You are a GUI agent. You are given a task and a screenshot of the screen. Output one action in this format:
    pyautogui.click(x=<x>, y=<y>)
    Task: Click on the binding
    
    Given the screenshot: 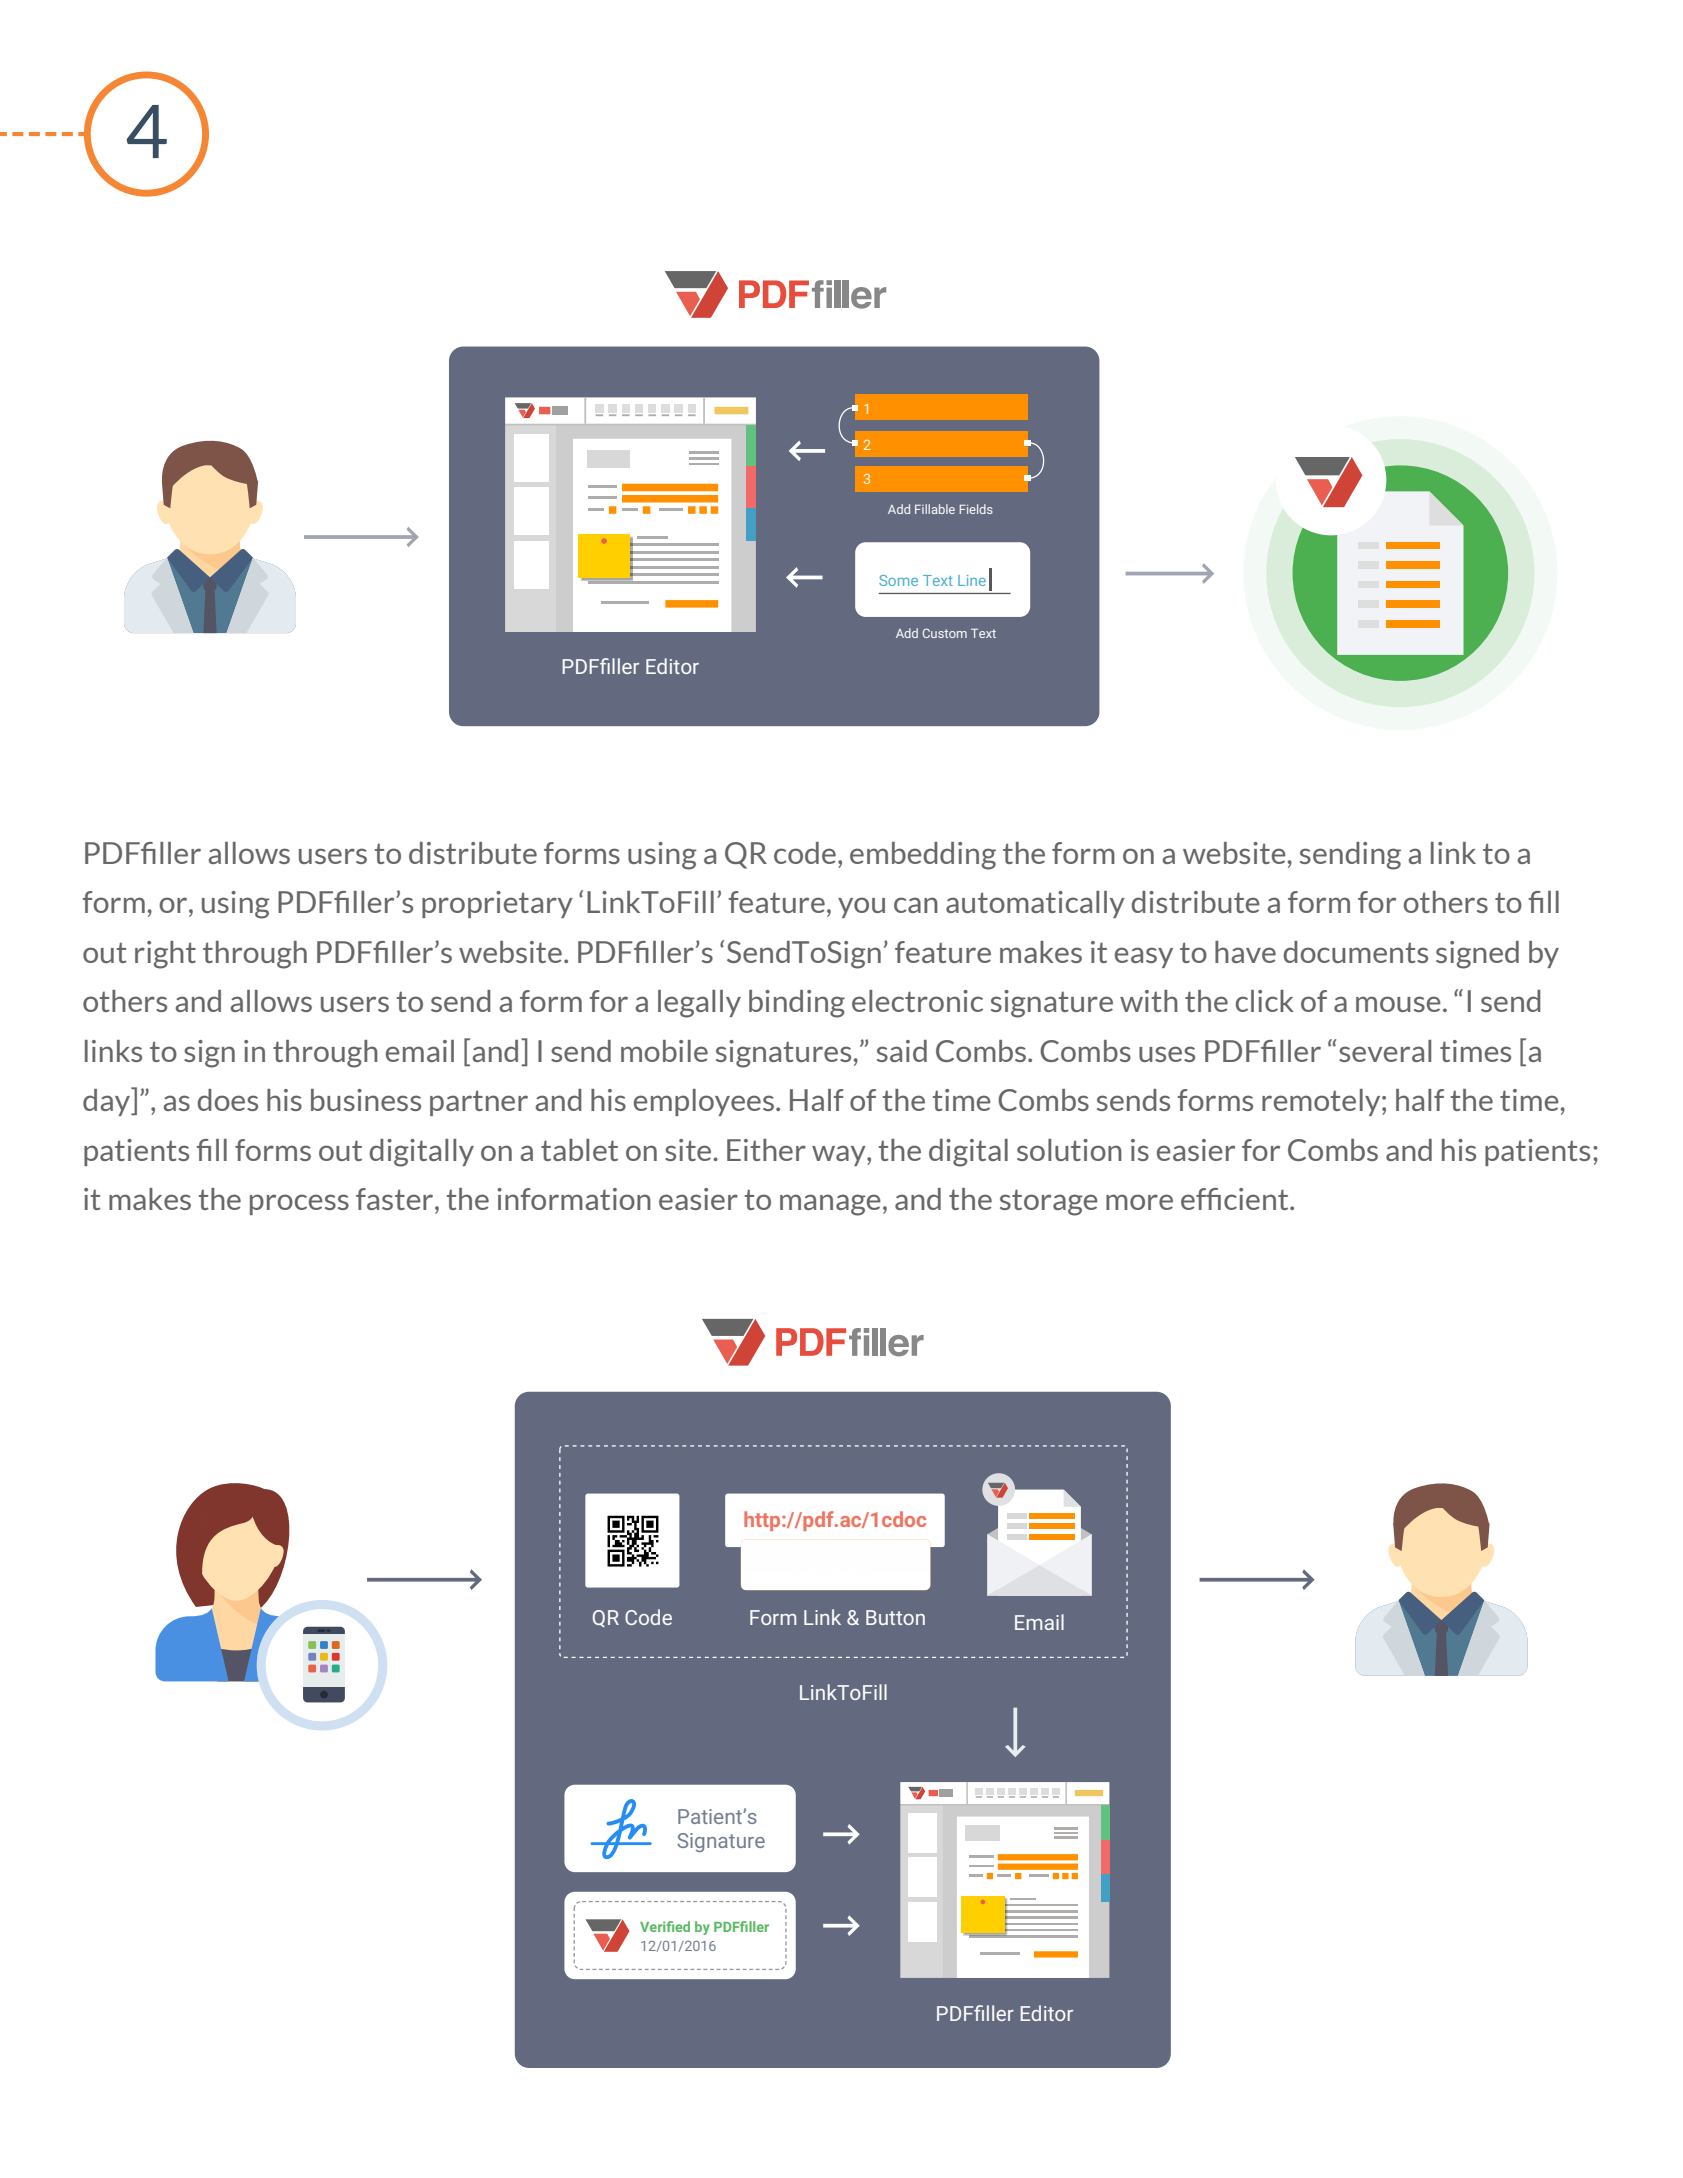 What is the action you would take?
    pyautogui.click(x=797, y=1004)
